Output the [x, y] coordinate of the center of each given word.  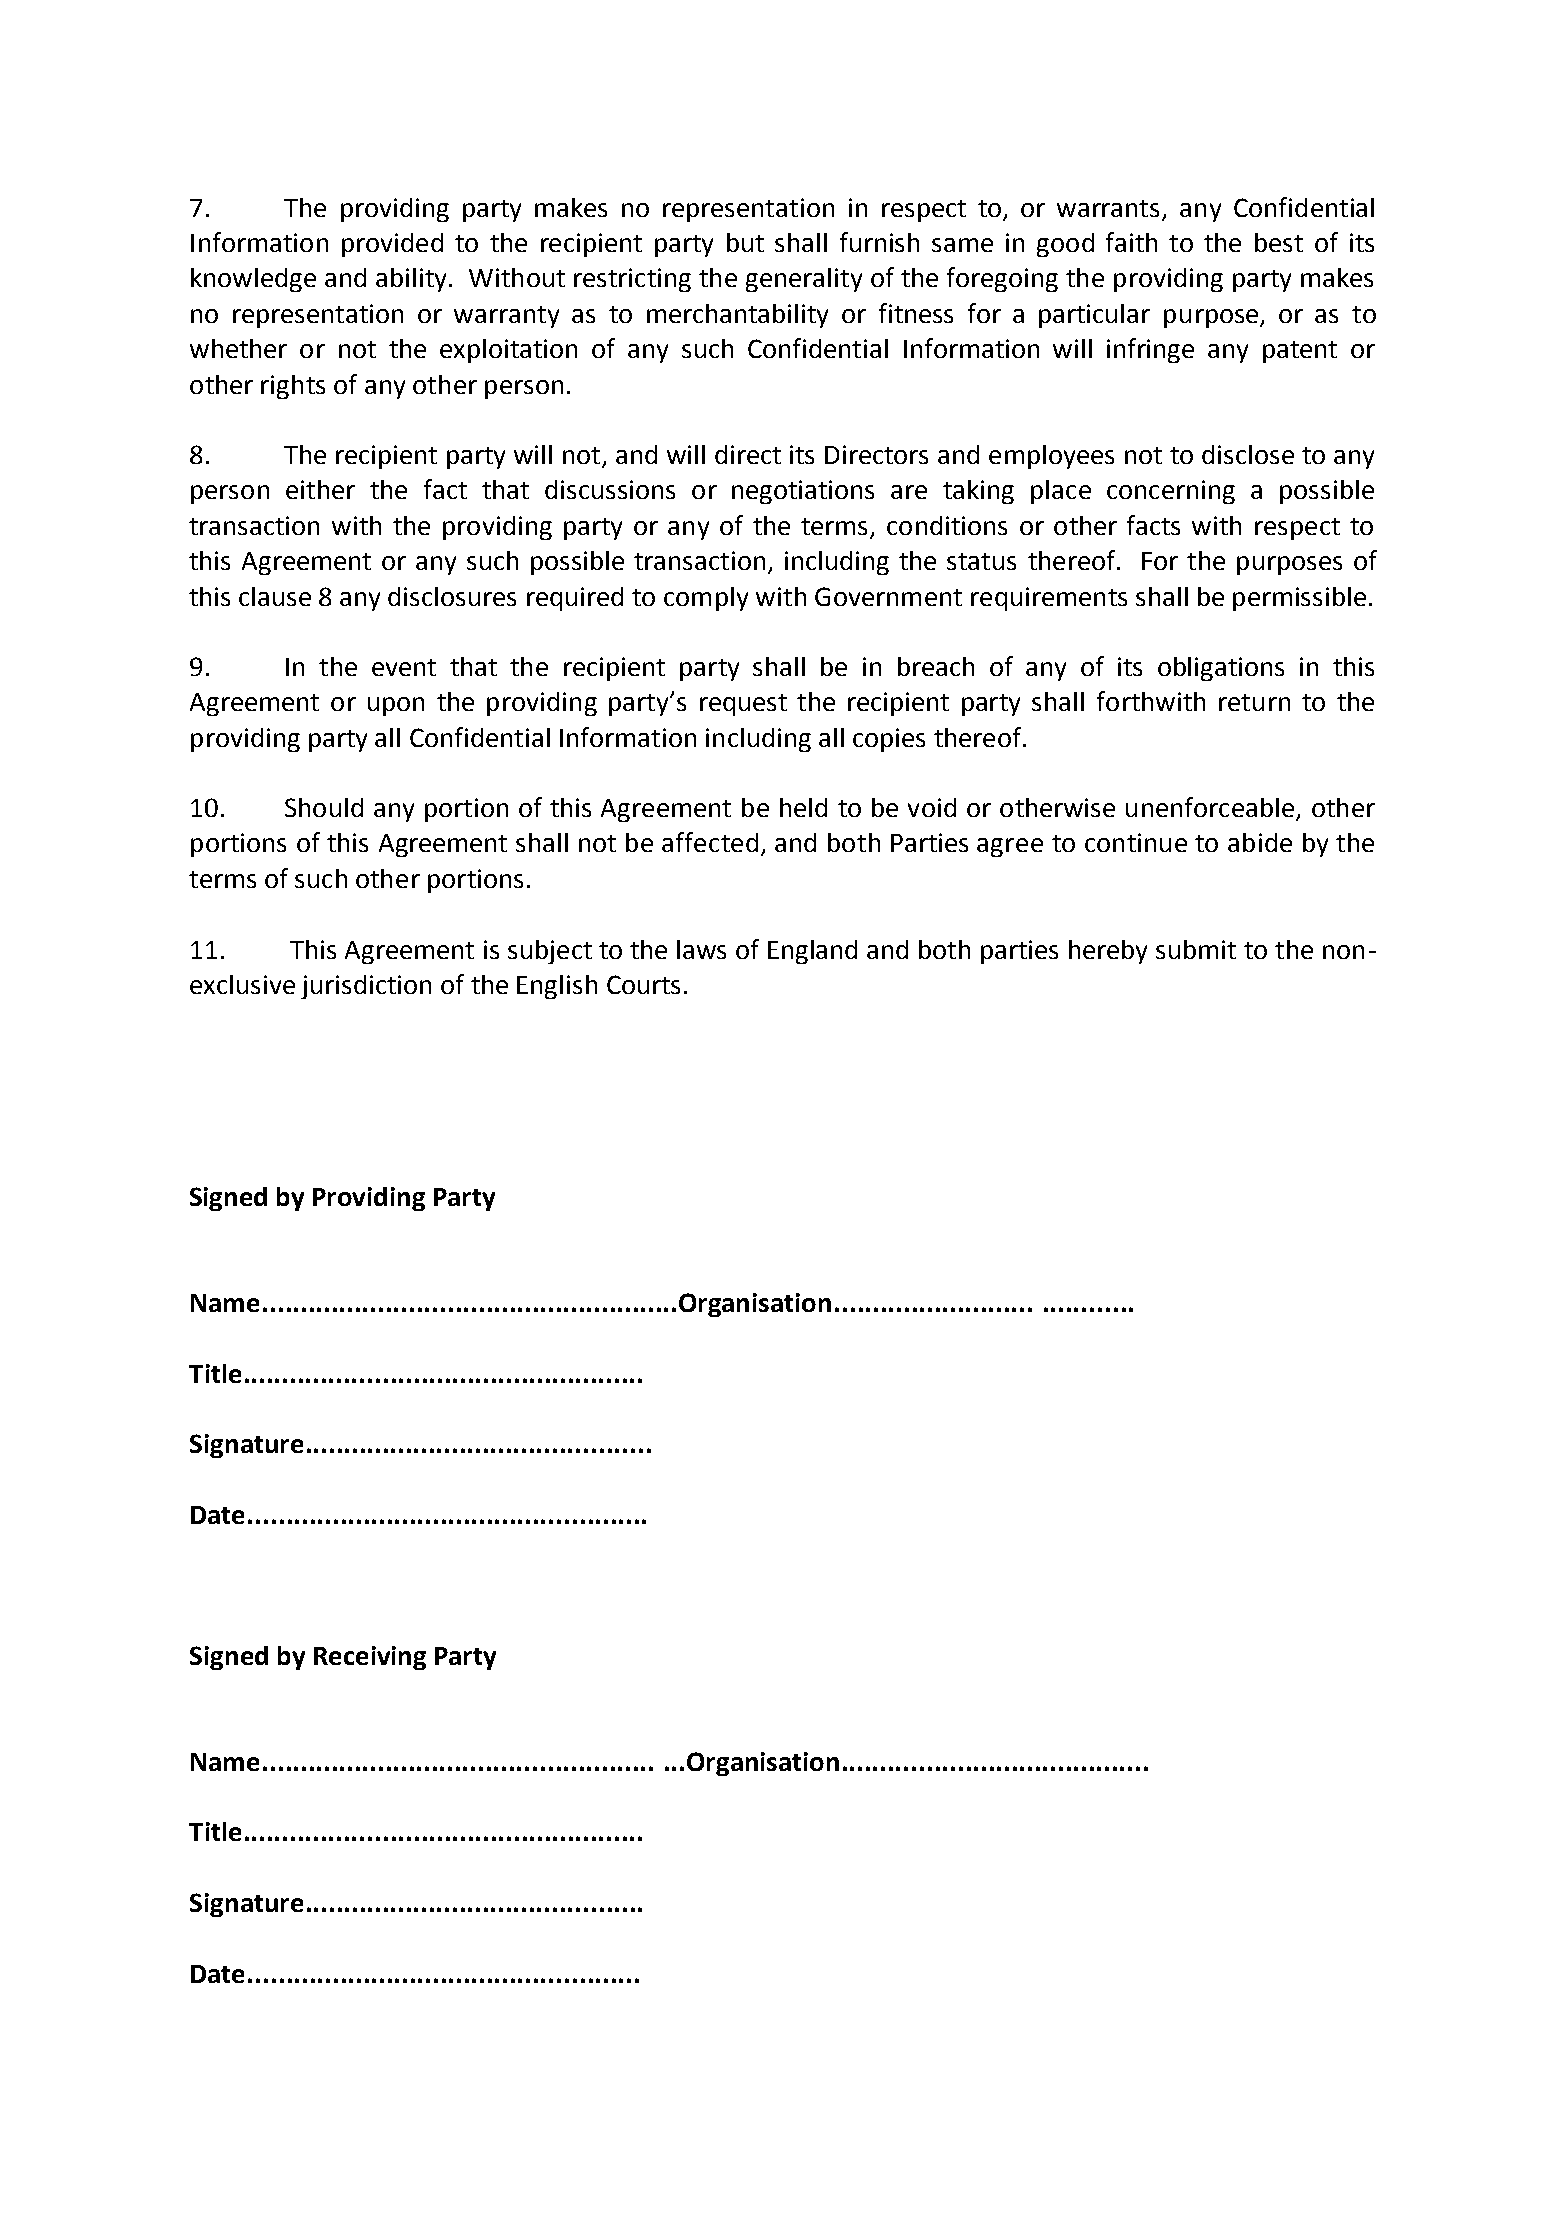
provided [392, 245]
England [812, 952]
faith [1131, 242]
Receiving [370, 1658]
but [745, 242]
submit [1196, 949]
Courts [643, 984]
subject [550, 952]
